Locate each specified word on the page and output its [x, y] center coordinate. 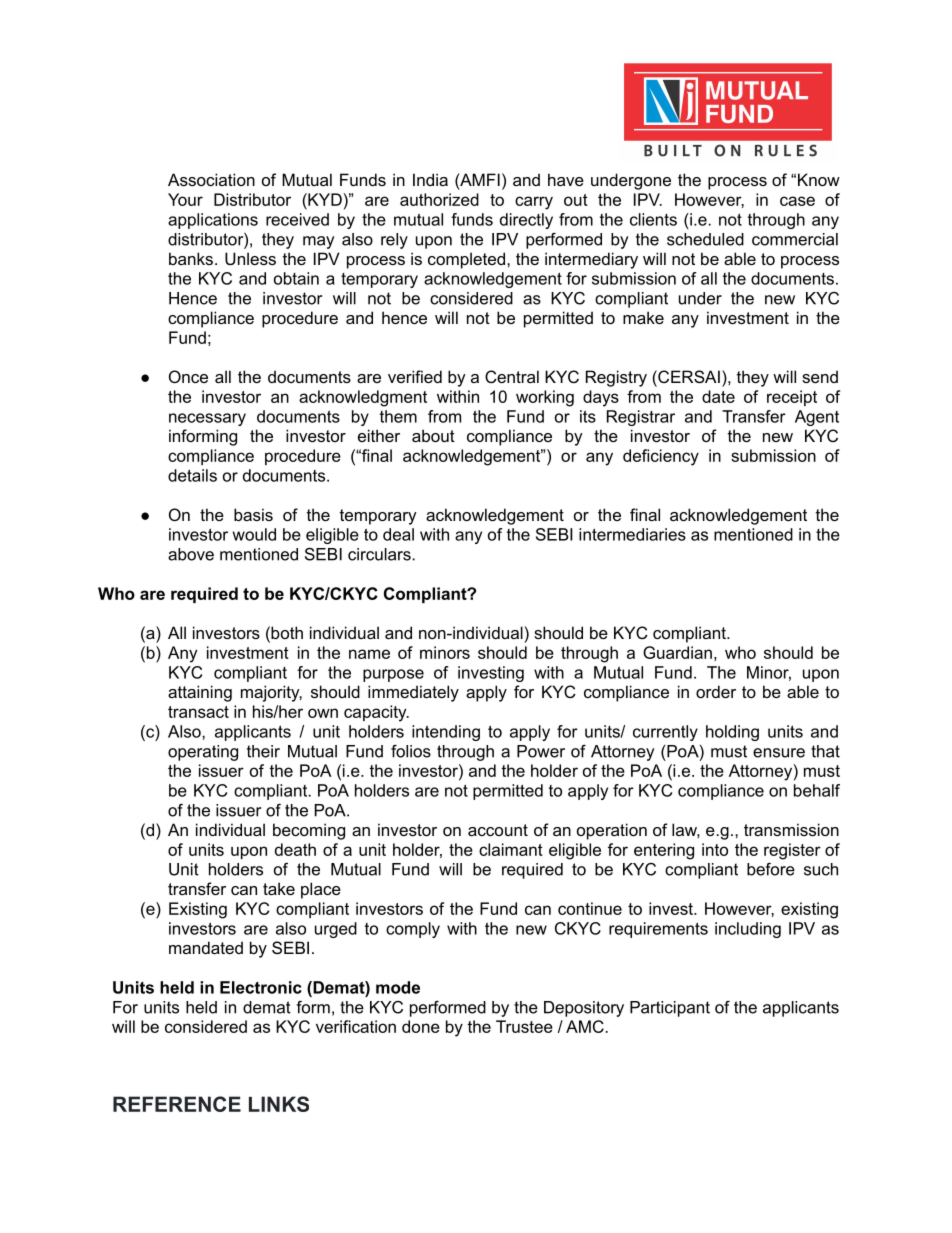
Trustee [524, 1026]
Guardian [677, 652]
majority [271, 693]
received [297, 219]
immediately [413, 693]
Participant [670, 1009]
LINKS [279, 1104]
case [797, 201]
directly [526, 221]
